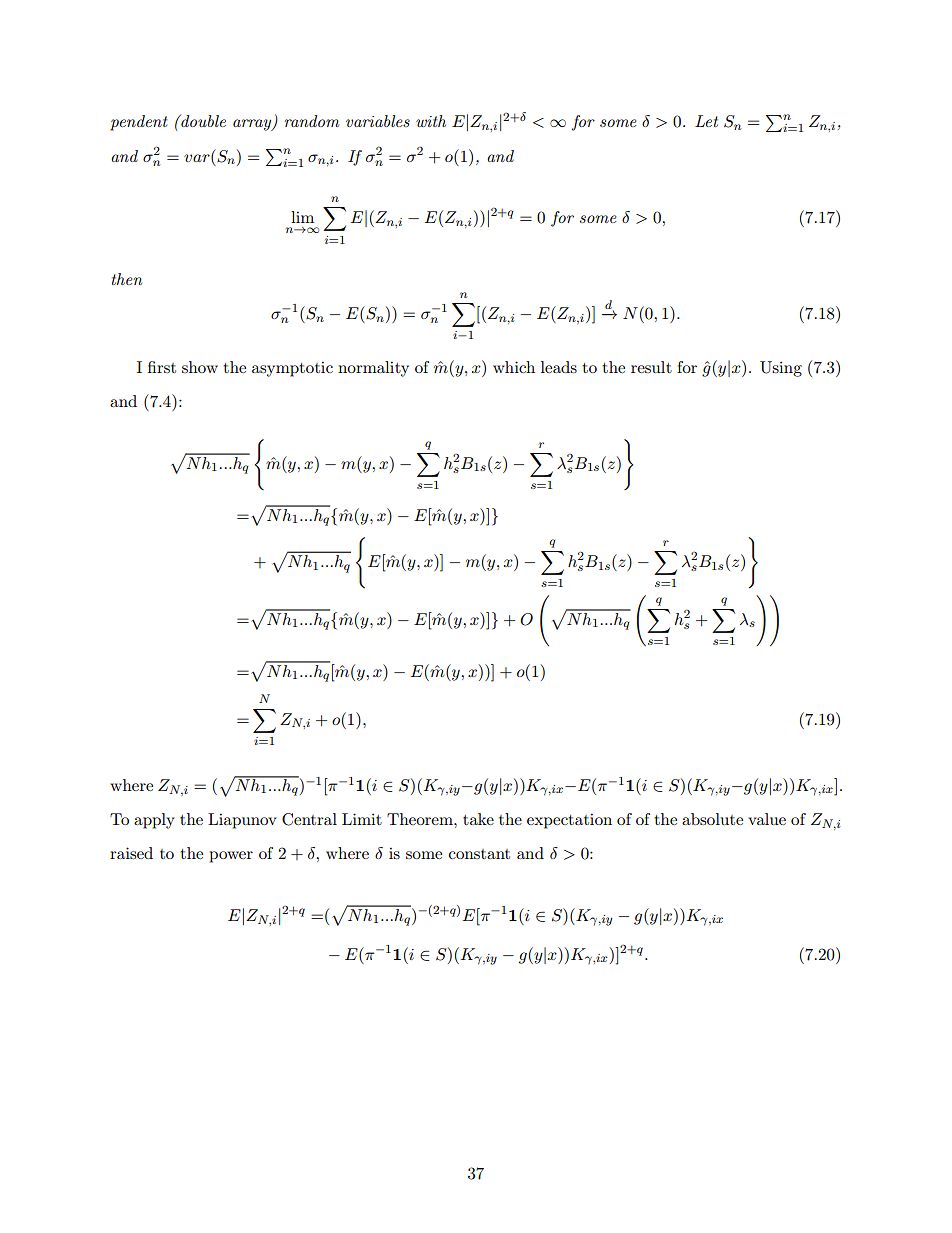  What do you see at coordinates (478, 819) in the screenshot?
I see `take` at bounding box center [478, 819].
